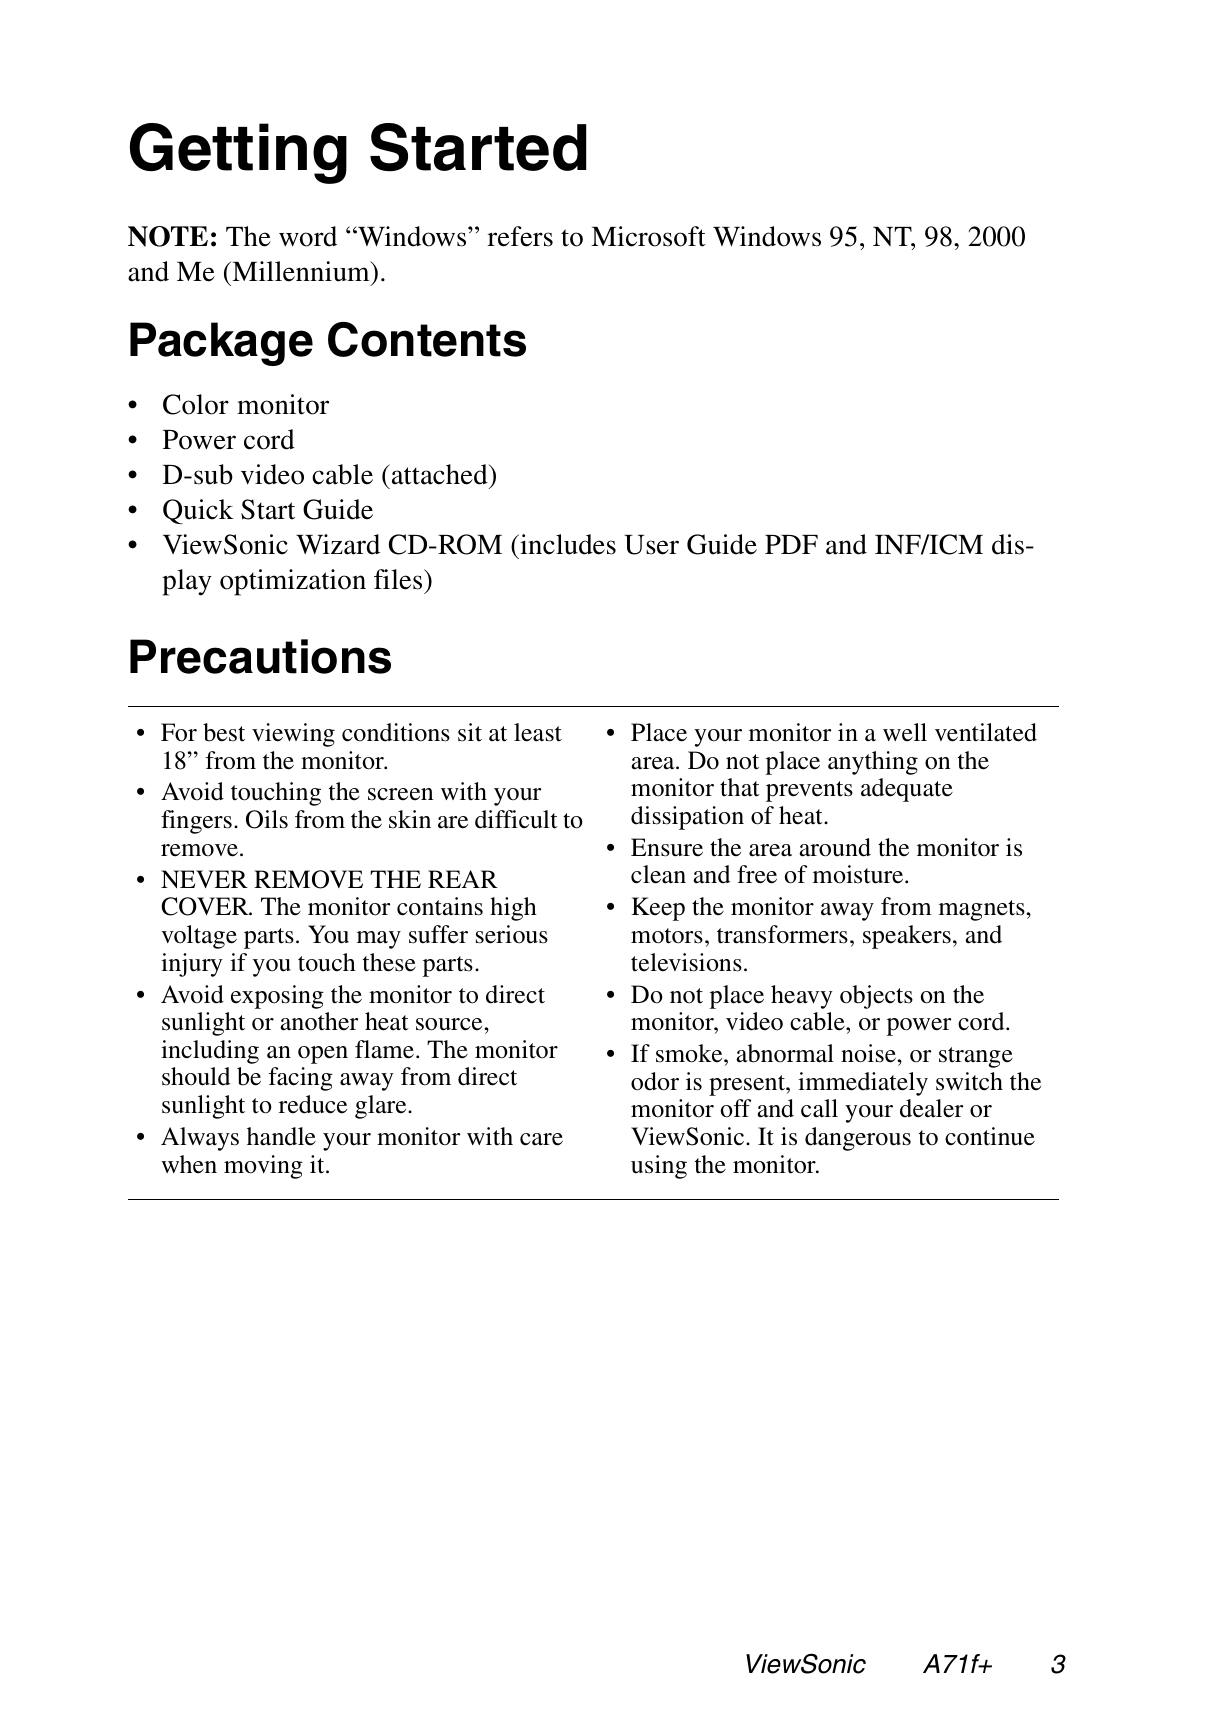  What do you see at coordinates (238, 153) in the screenshot?
I see `Getting` at bounding box center [238, 153].
